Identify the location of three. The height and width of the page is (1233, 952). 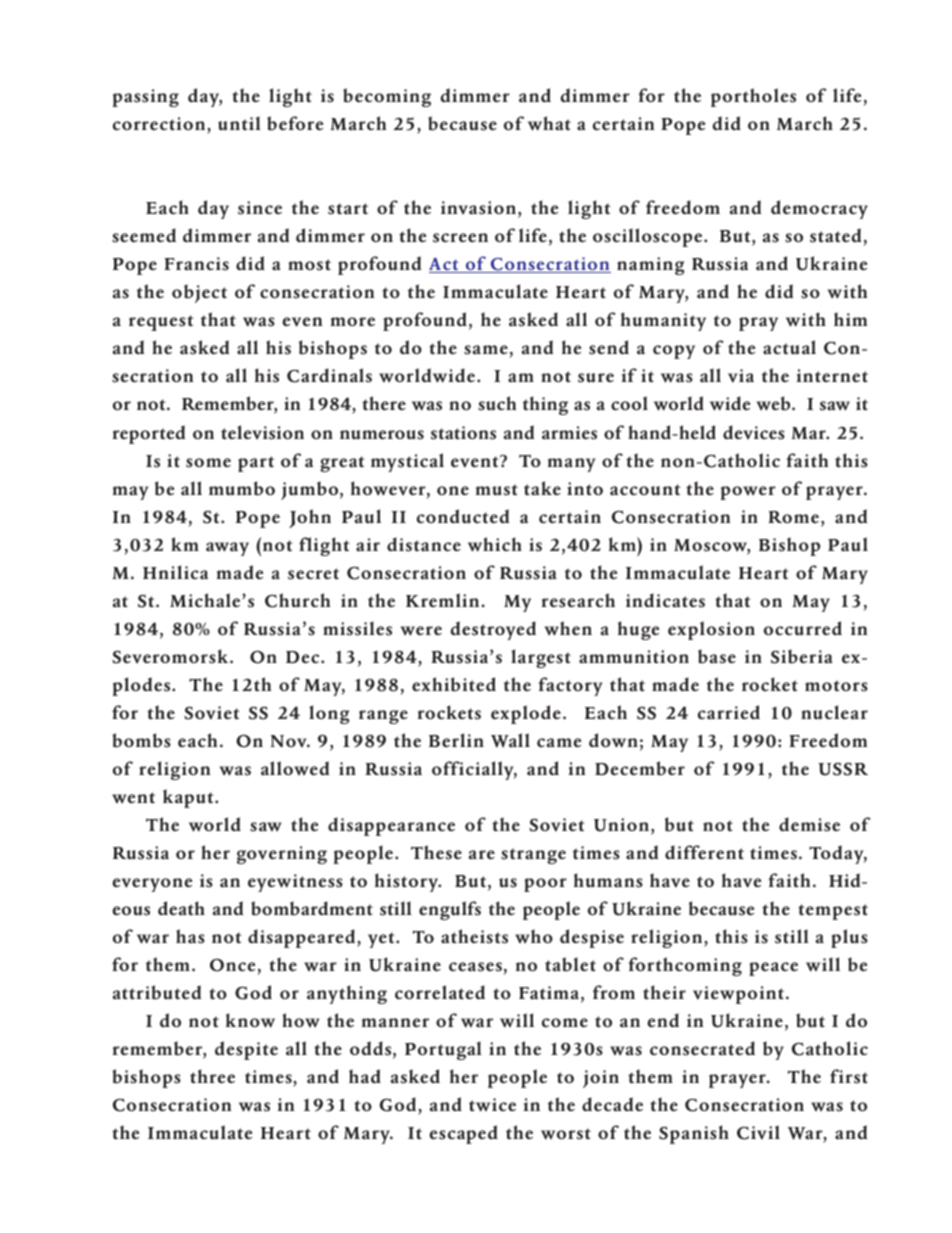
(212, 1076).
